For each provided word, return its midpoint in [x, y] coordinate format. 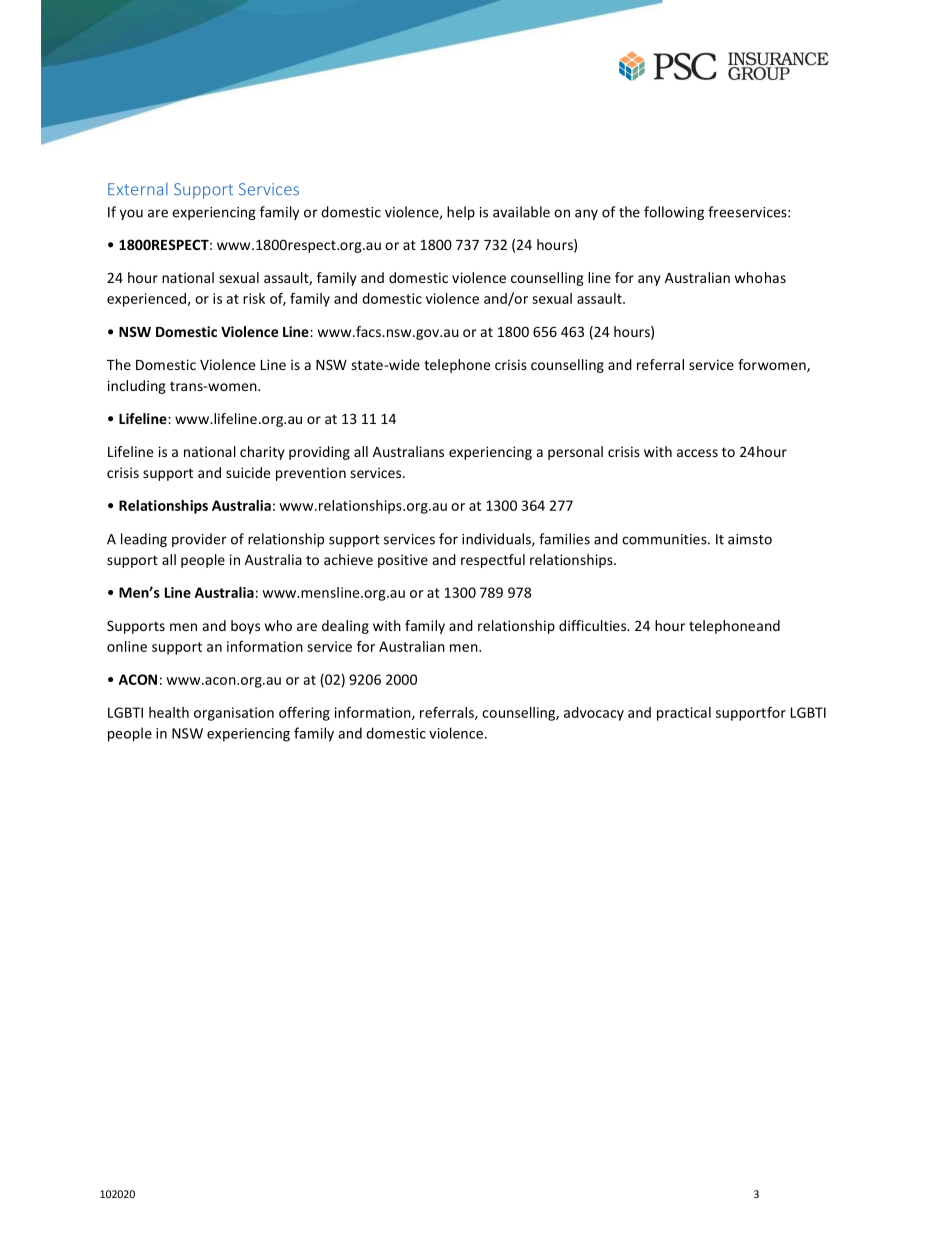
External [138, 189]
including [137, 387]
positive [403, 561]
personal [575, 453]
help [461, 213]
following [674, 213]
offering [304, 714]
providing [319, 453]
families [564, 539]
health [169, 712]
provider [199, 540]
